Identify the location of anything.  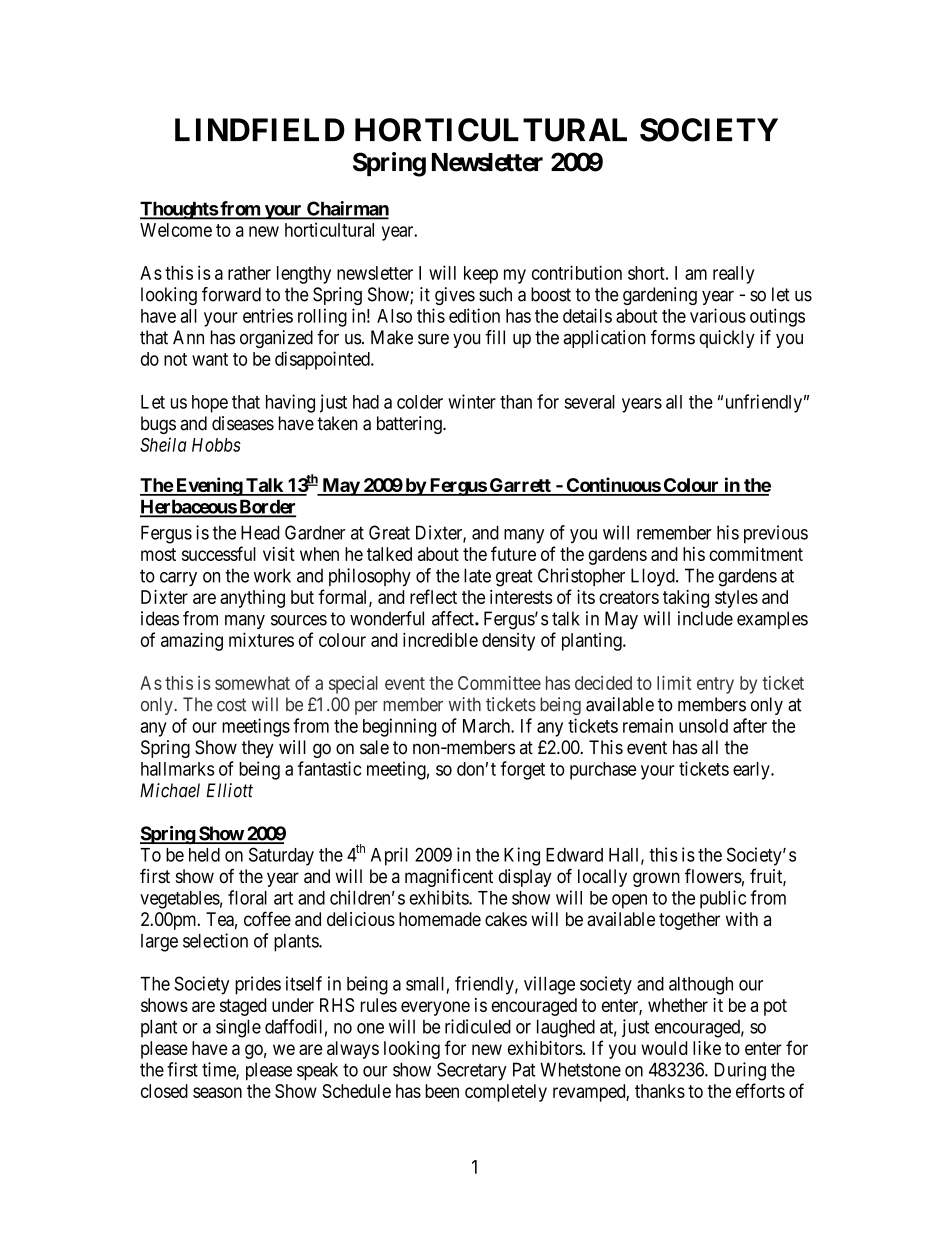
(252, 599).
